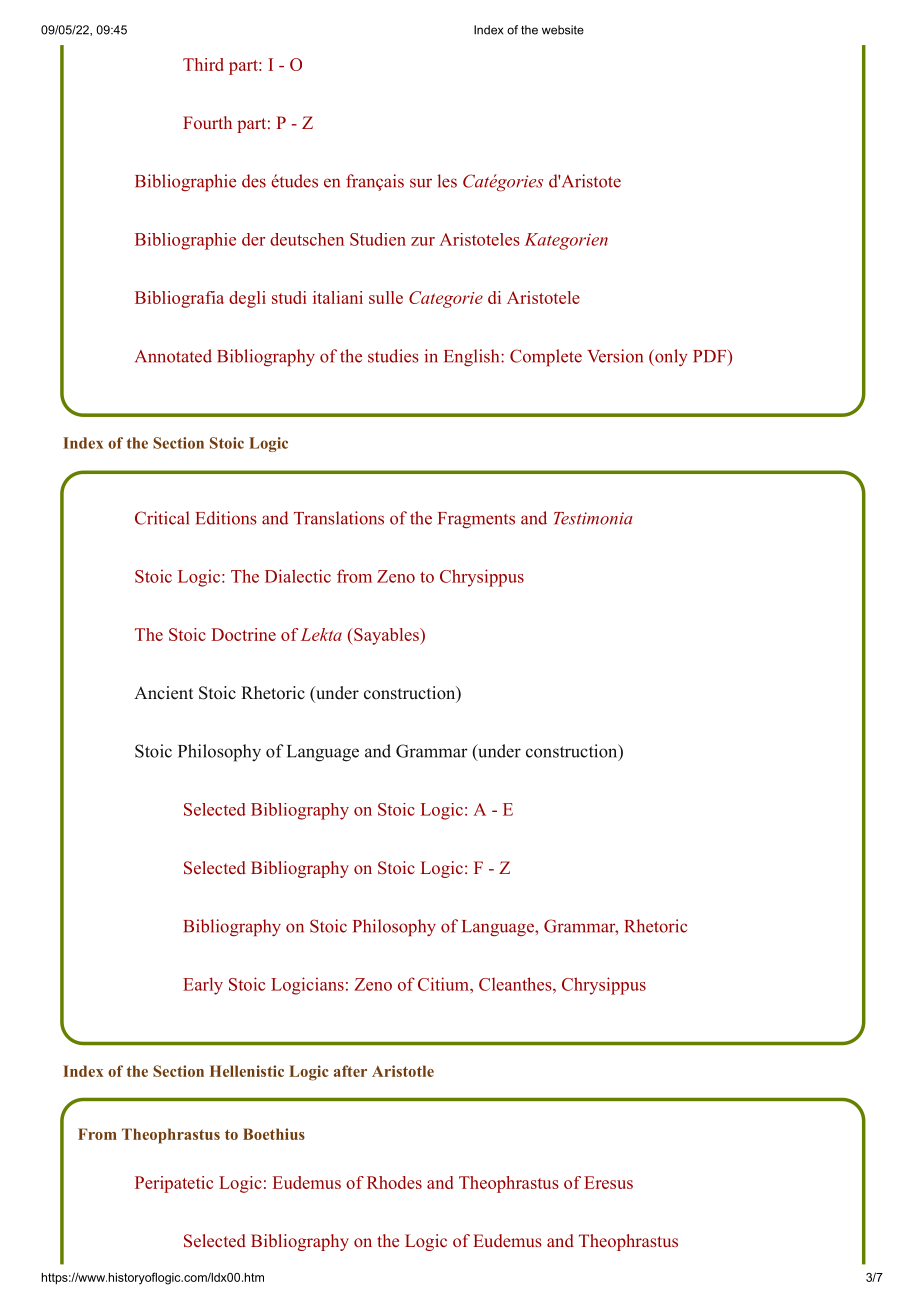 The height and width of the page is (1308, 924). What do you see at coordinates (476, 520) in the page?
I see `Fragments` at bounding box center [476, 520].
